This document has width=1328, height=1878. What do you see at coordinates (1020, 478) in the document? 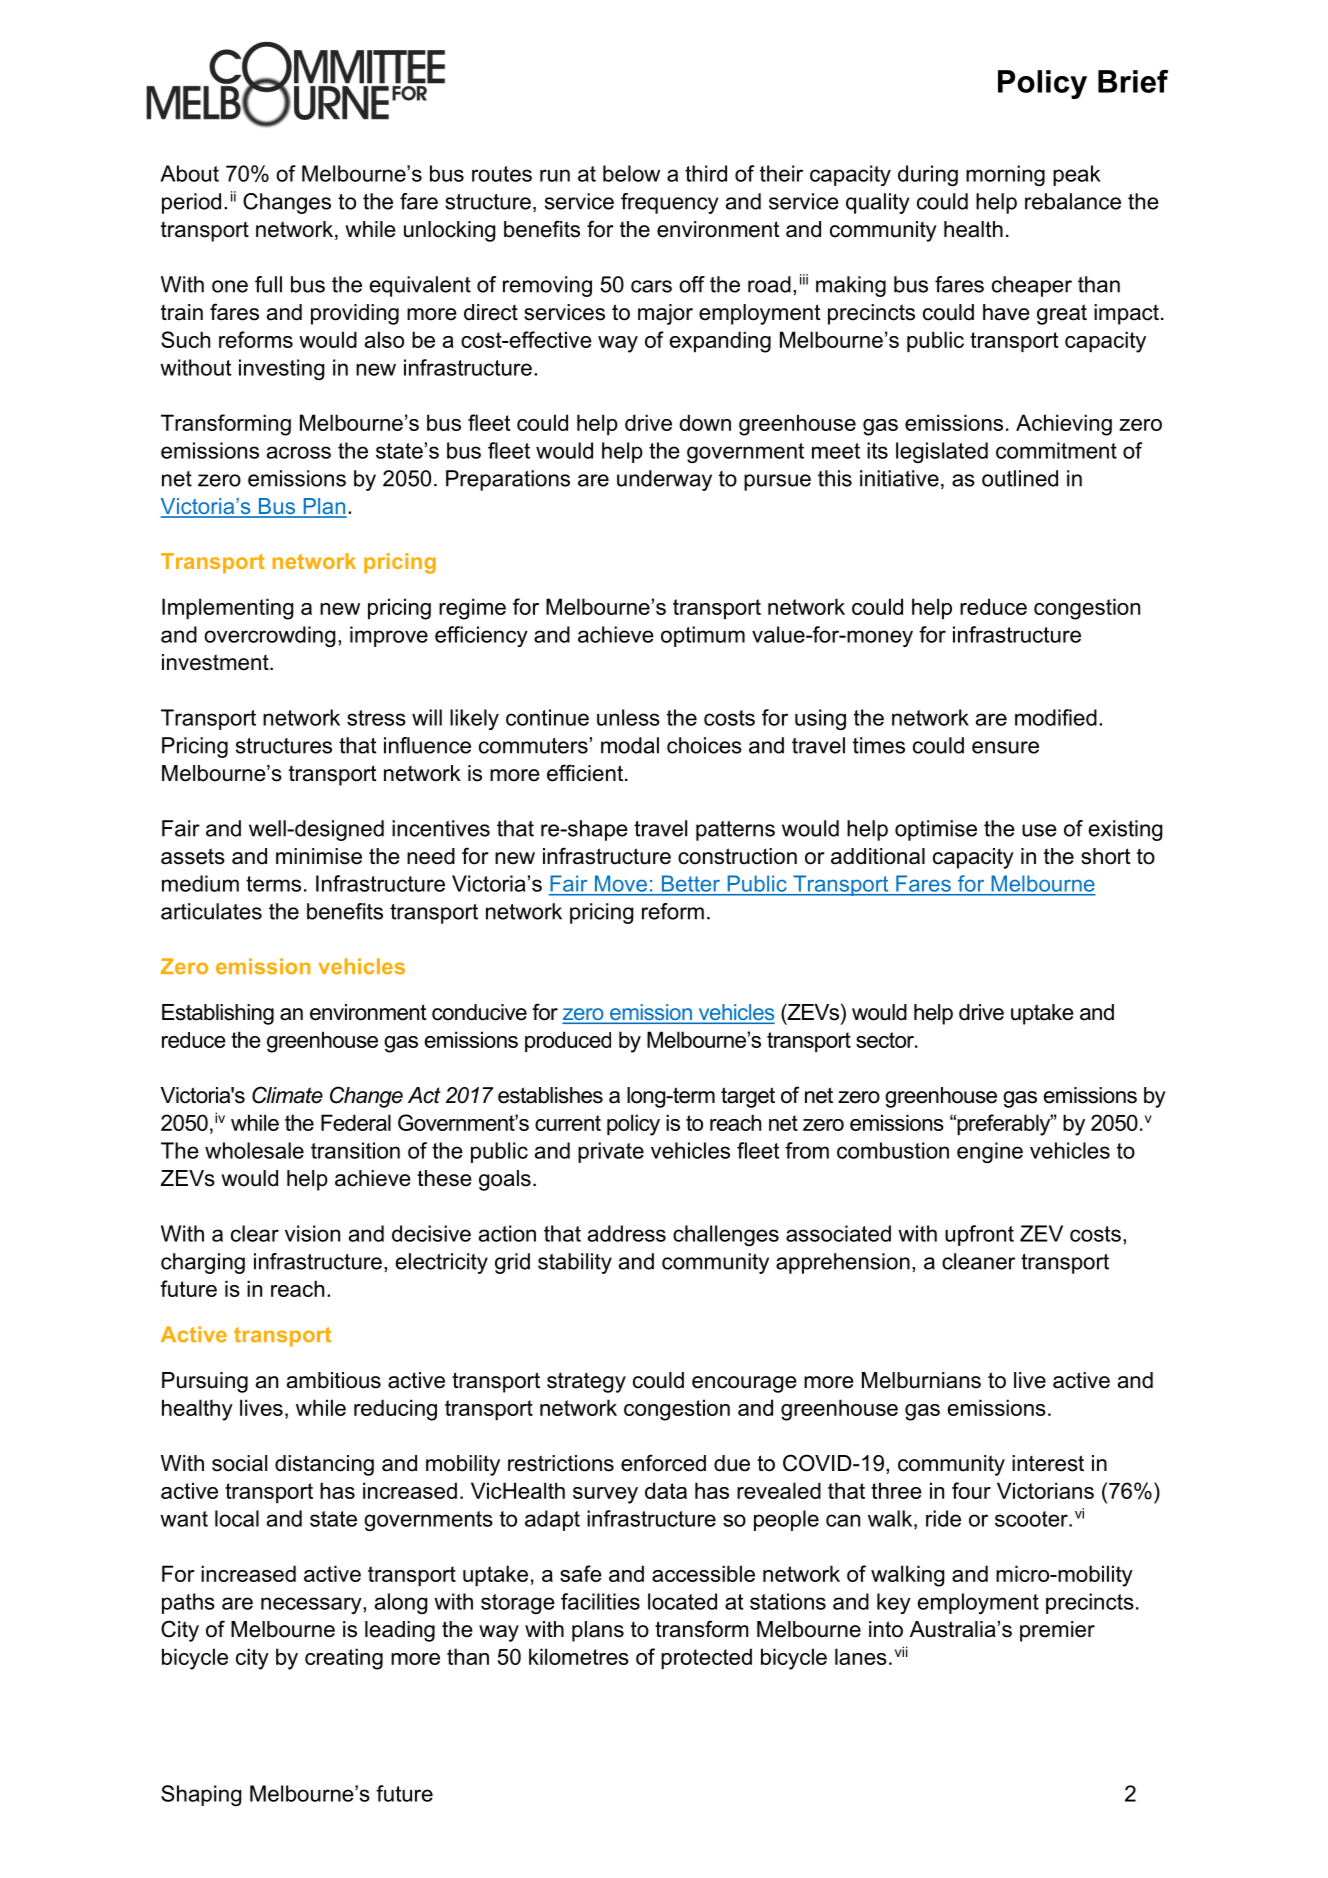
I see `outlined` at bounding box center [1020, 478].
